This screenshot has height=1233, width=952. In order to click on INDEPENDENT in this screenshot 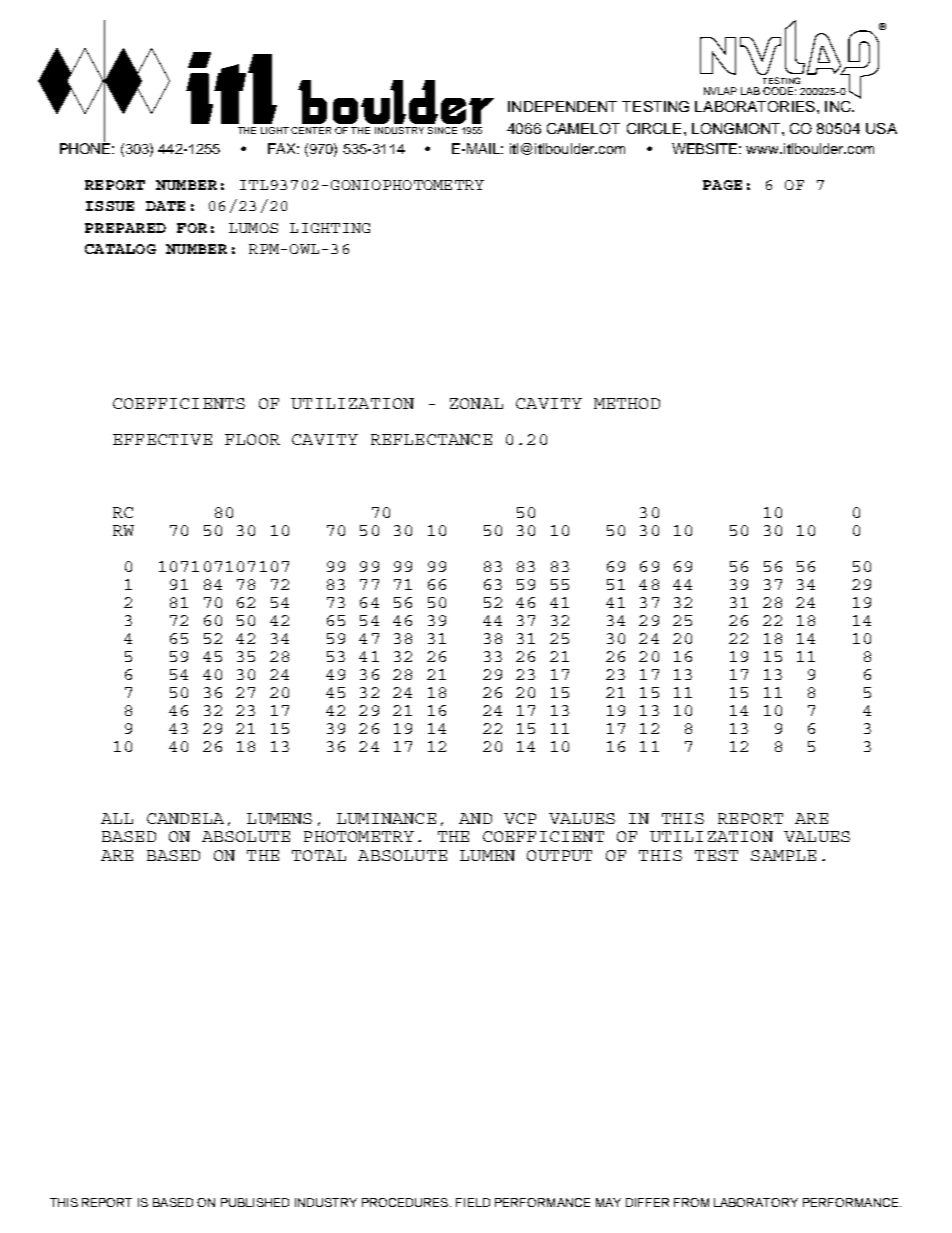, I will do `click(562, 106)`.
